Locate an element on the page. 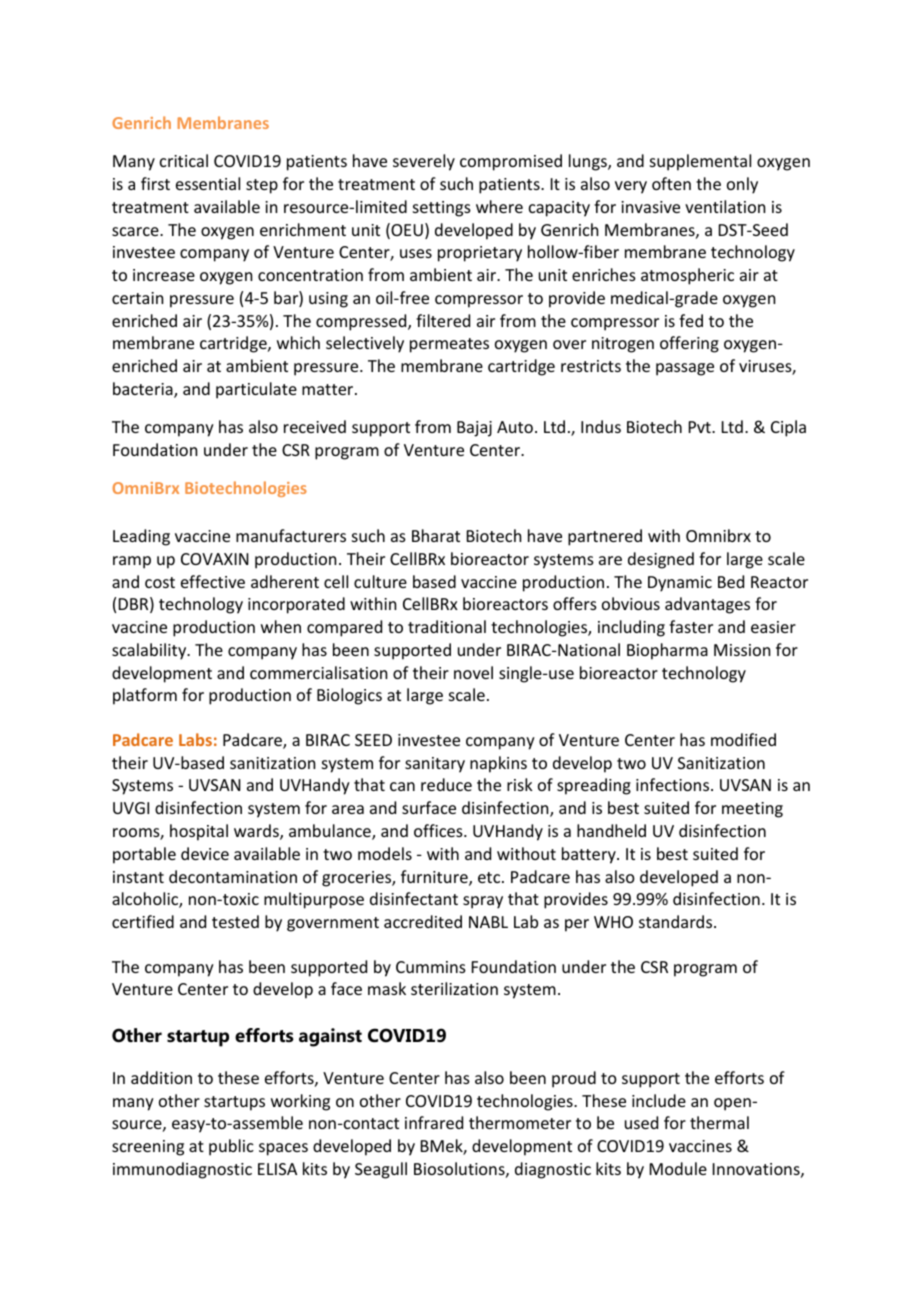 Image resolution: width=924 pixels, height=1308 pixels. often is located at coordinates (671, 183).
